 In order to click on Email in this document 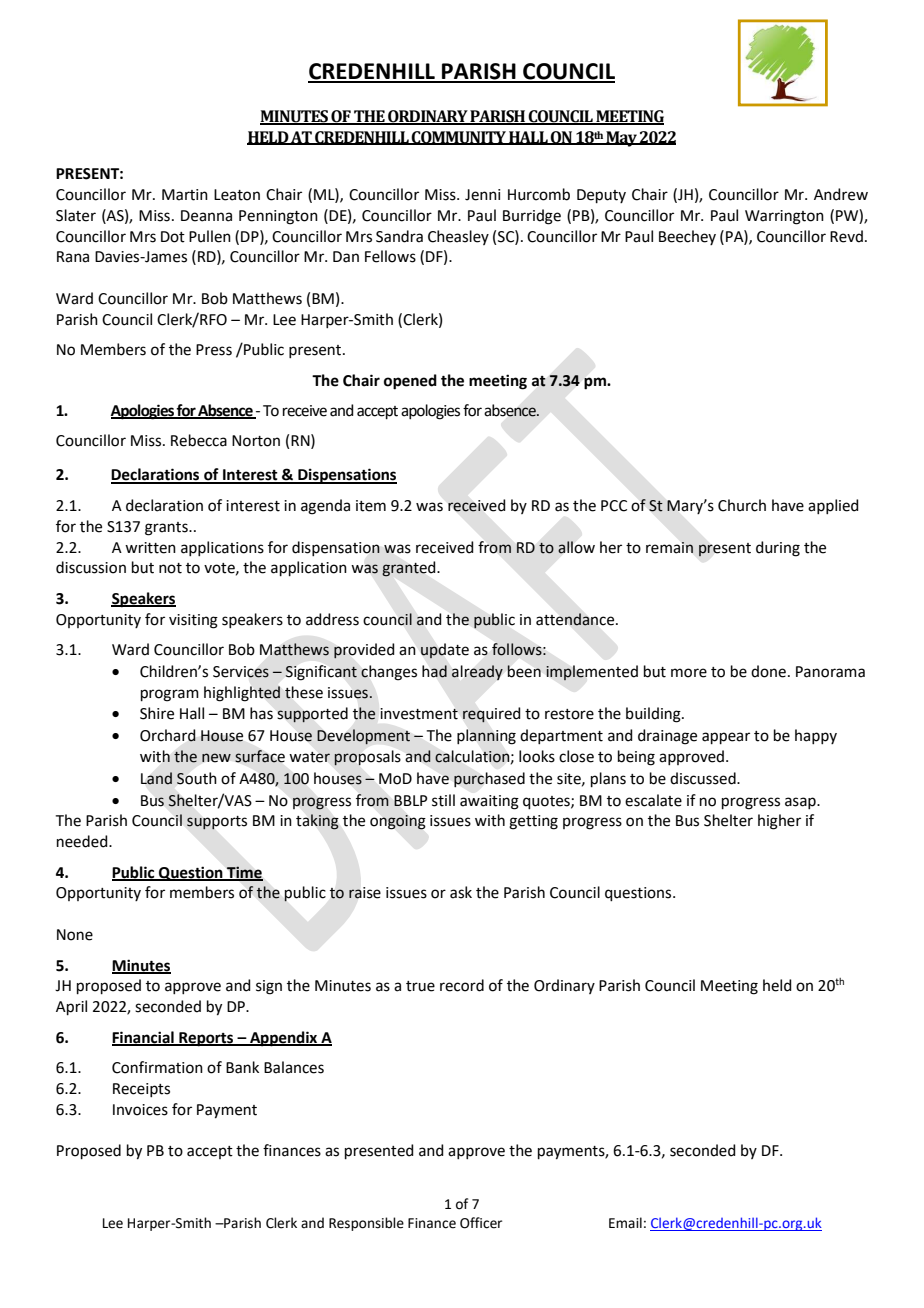, I will do `click(625, 1222)`.
